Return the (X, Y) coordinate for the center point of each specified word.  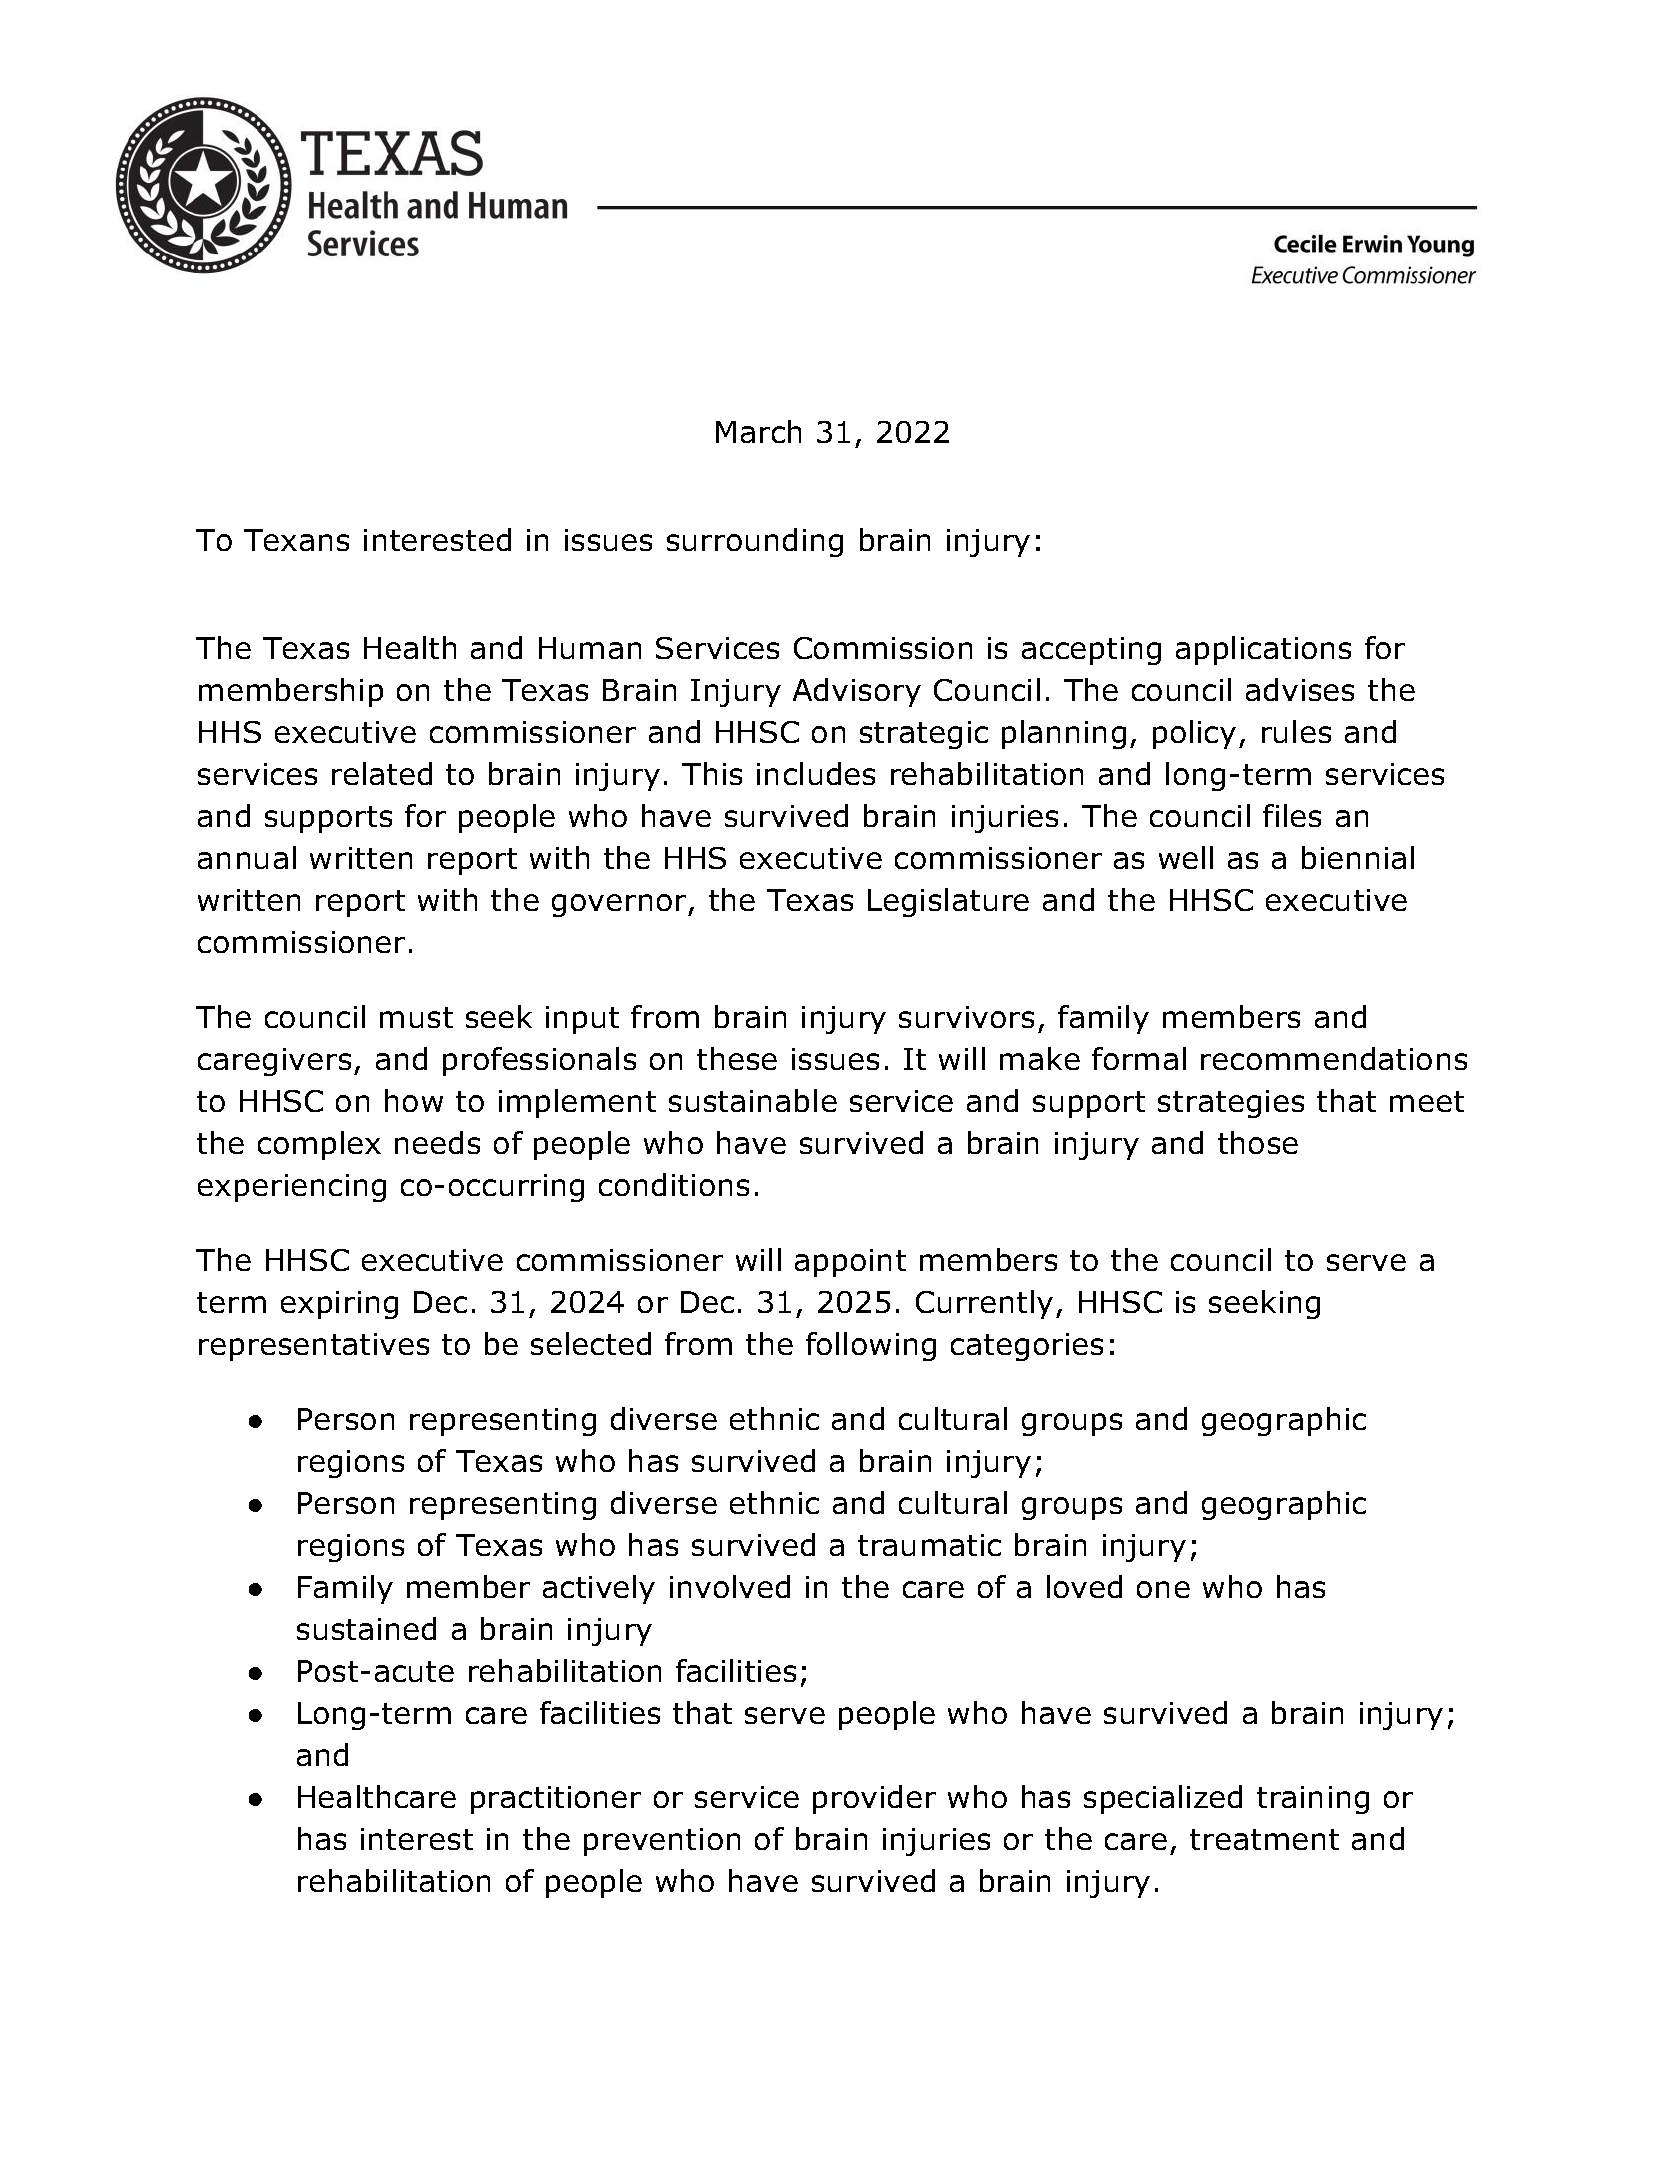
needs (437, 1142)
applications (1263, 650)
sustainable (753, 1100)
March (758, 431)
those (1258, 1142)
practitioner (556, 1800)
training (1313, 1800)
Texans (296, 540)
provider (874, 1799)
